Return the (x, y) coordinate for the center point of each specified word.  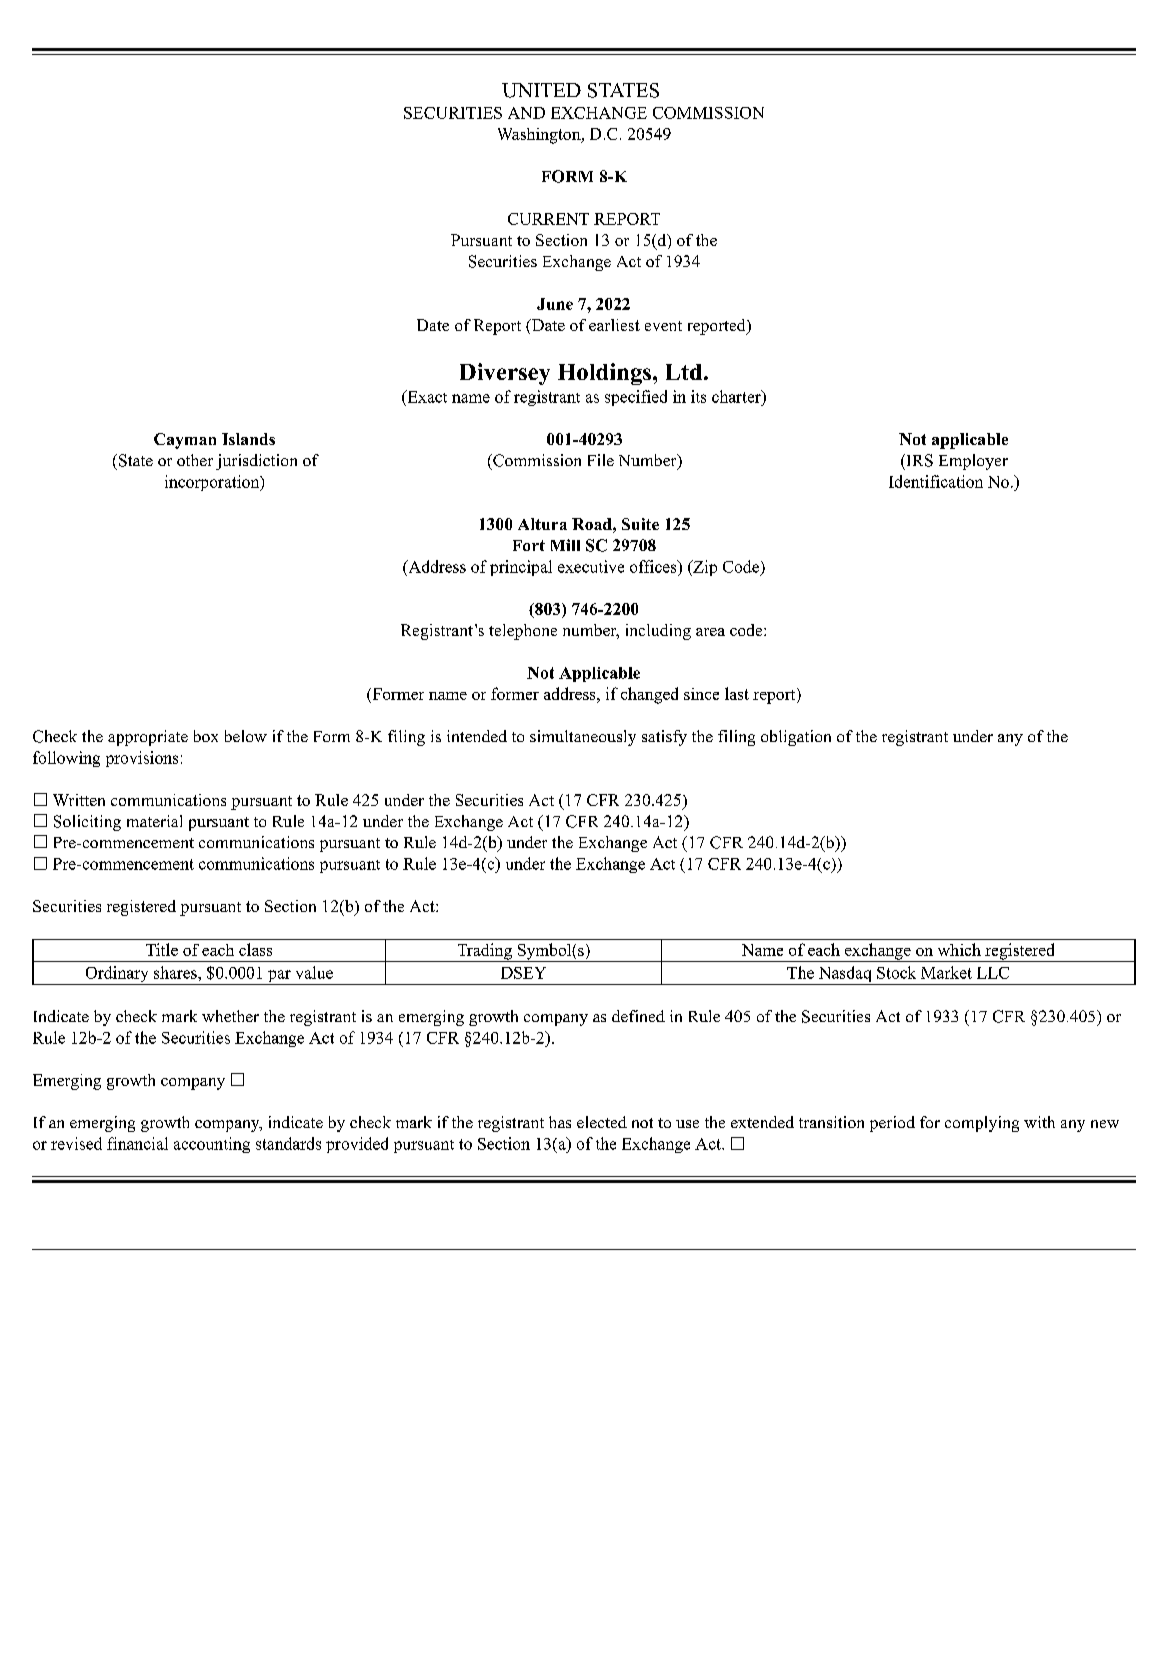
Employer (973, 462)
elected (602, 1122)
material (154, 821)
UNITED (541, 90)
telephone (523, 632)
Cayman (185, 441)
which (959, 949)
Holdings (606, 374)
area (710, 632)
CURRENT (548, 219)
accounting (212, 1145)
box (206, 736)
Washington (540, 136)
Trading (484, 952)
